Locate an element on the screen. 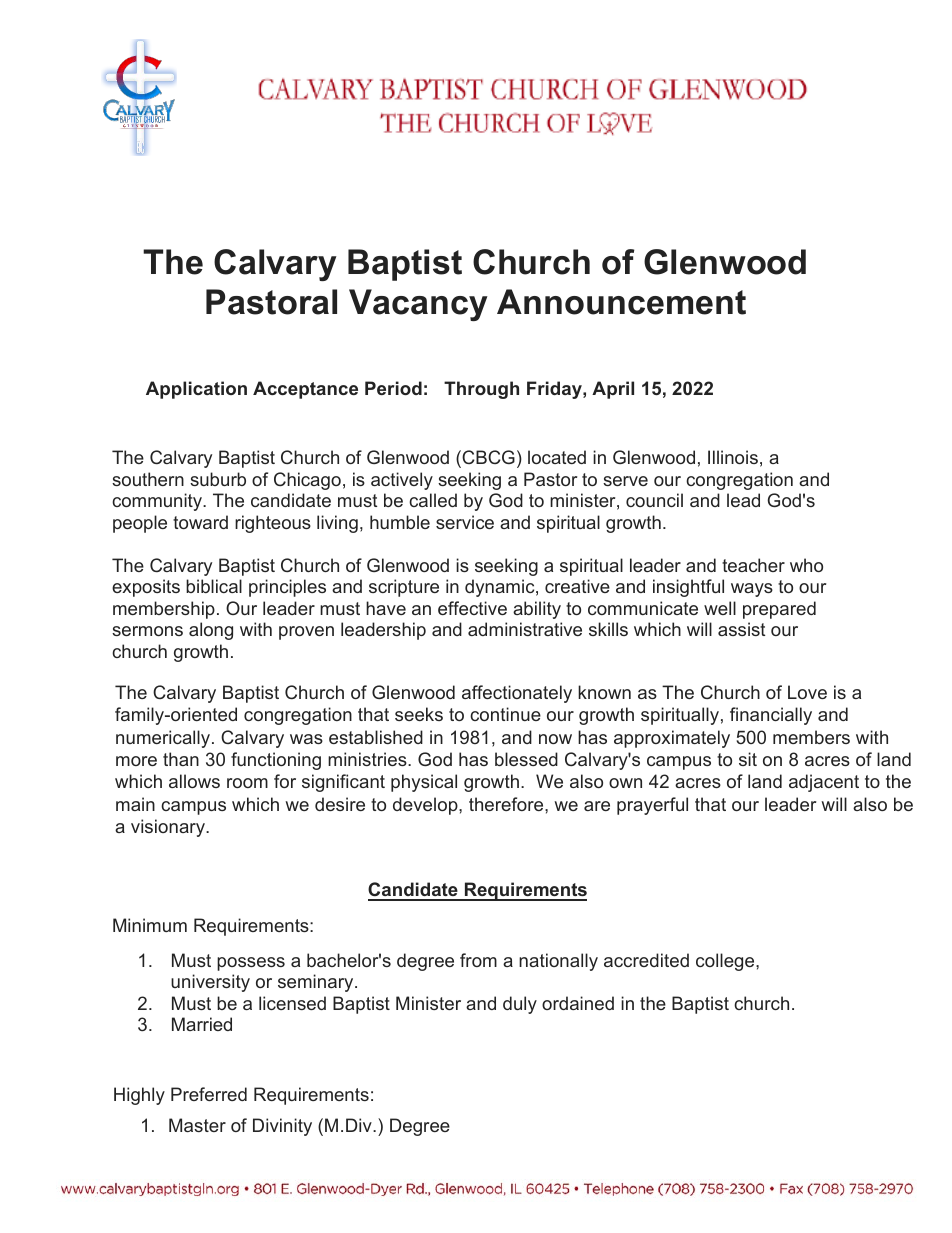 The image size is (952, 1233). Announcement is located at coordinates (621, 302).
